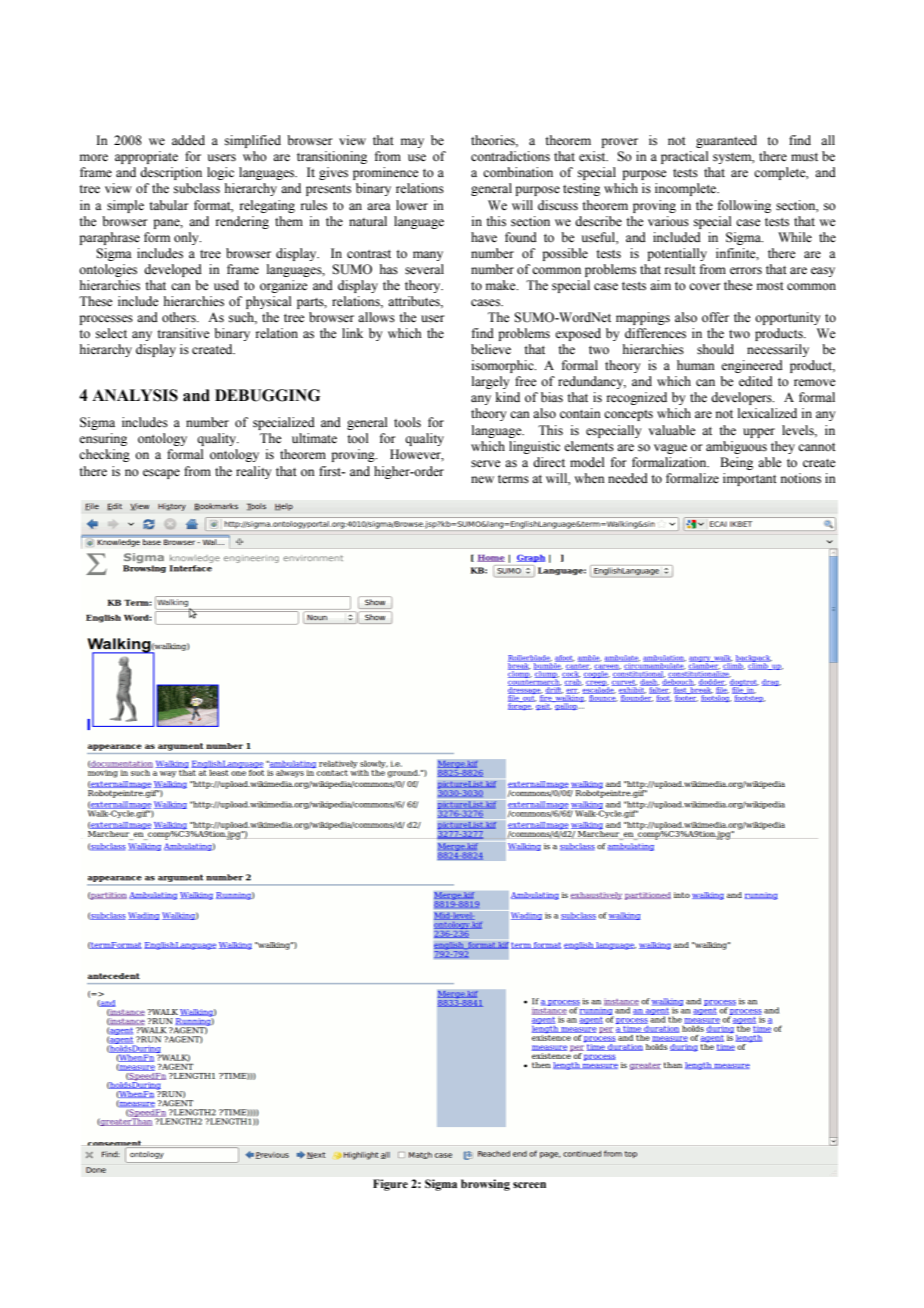 Image resolution: width=924 pixels, height=1308 pixels. What do you see at coordinates (750, 479) in the page?
I see `important` at bounding box center [750, 479].
